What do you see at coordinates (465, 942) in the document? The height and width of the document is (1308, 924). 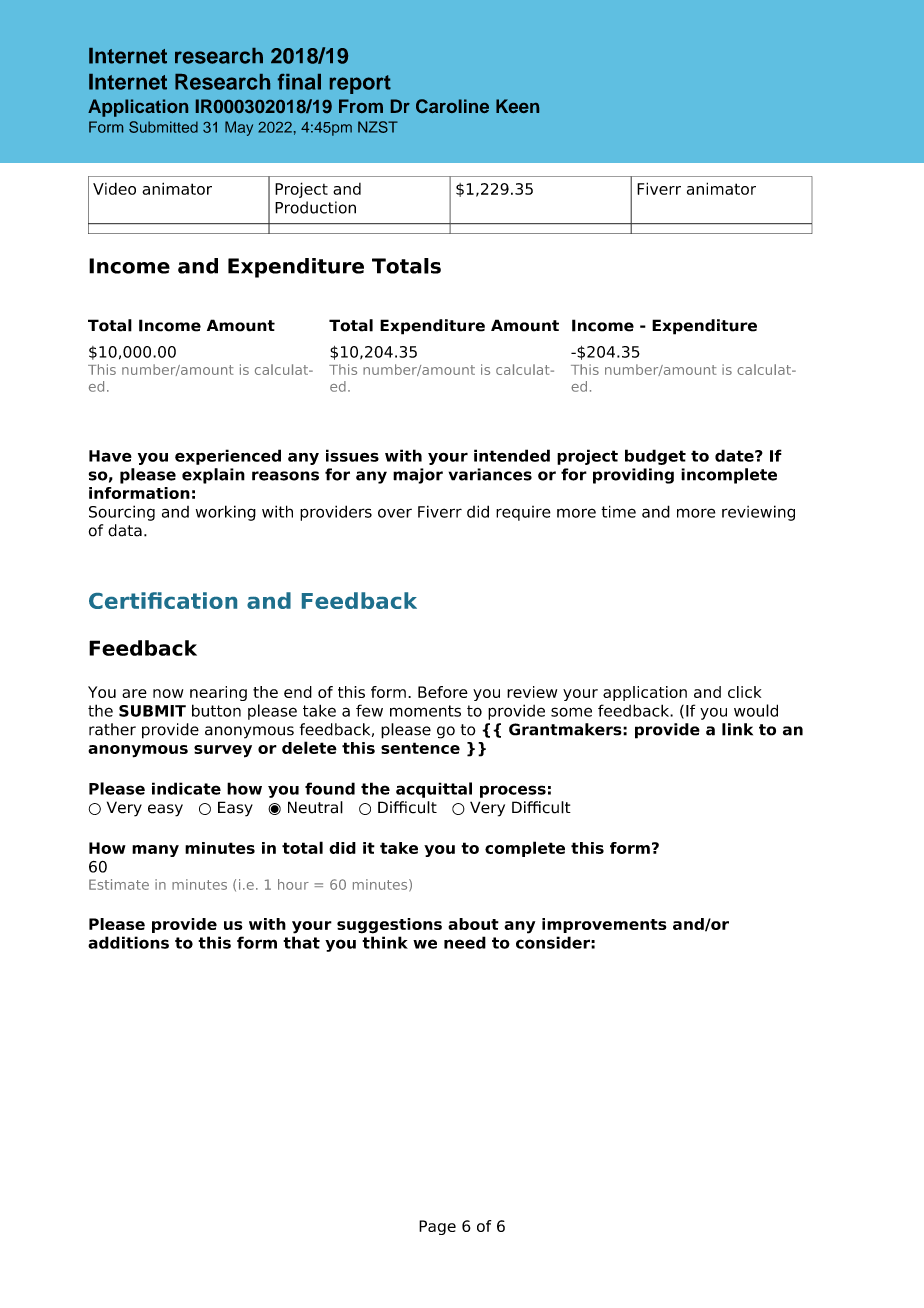 I see `need` at bounding box center [465, 942].
